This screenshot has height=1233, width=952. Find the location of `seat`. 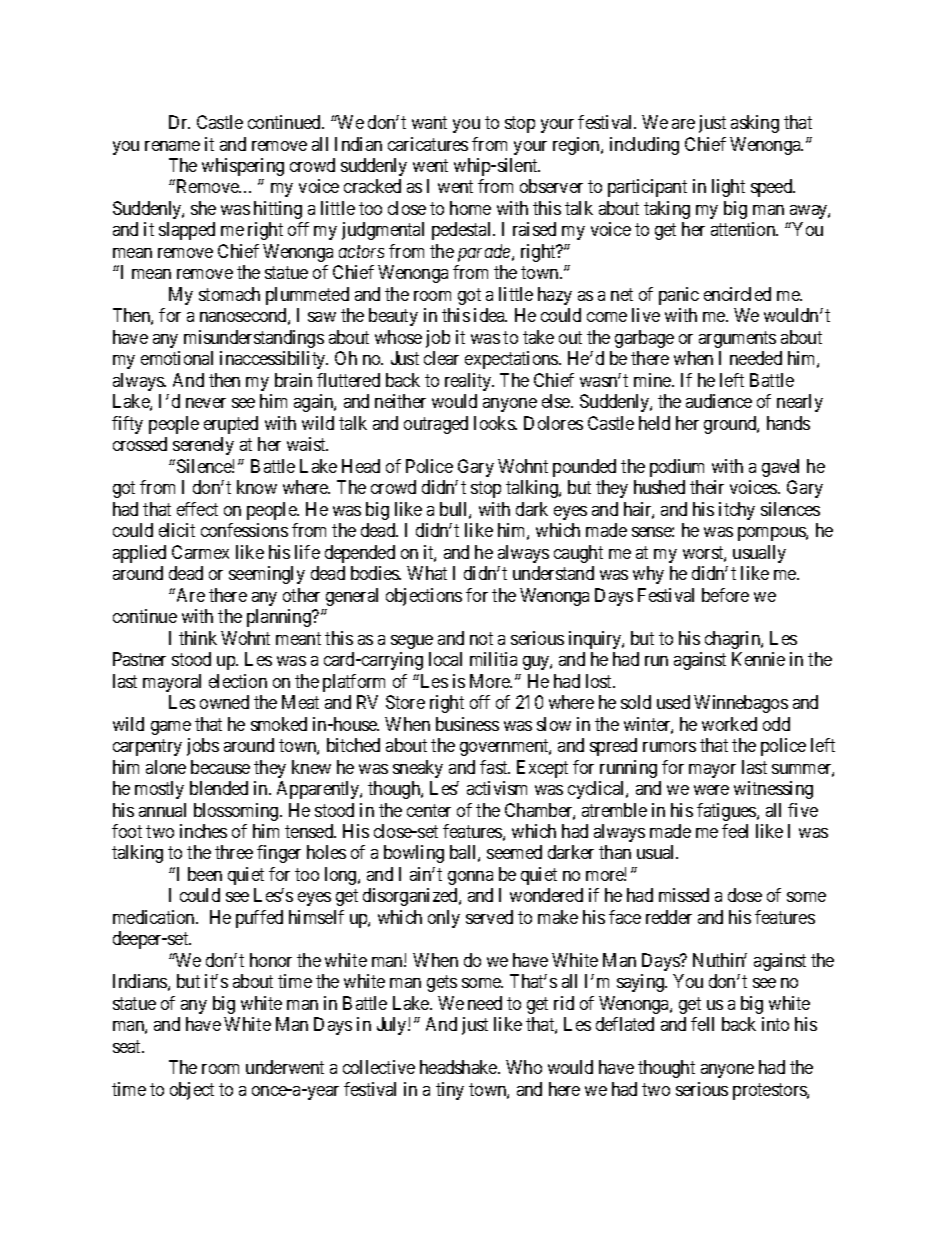

seat is located at coordinates (128, 1046).
